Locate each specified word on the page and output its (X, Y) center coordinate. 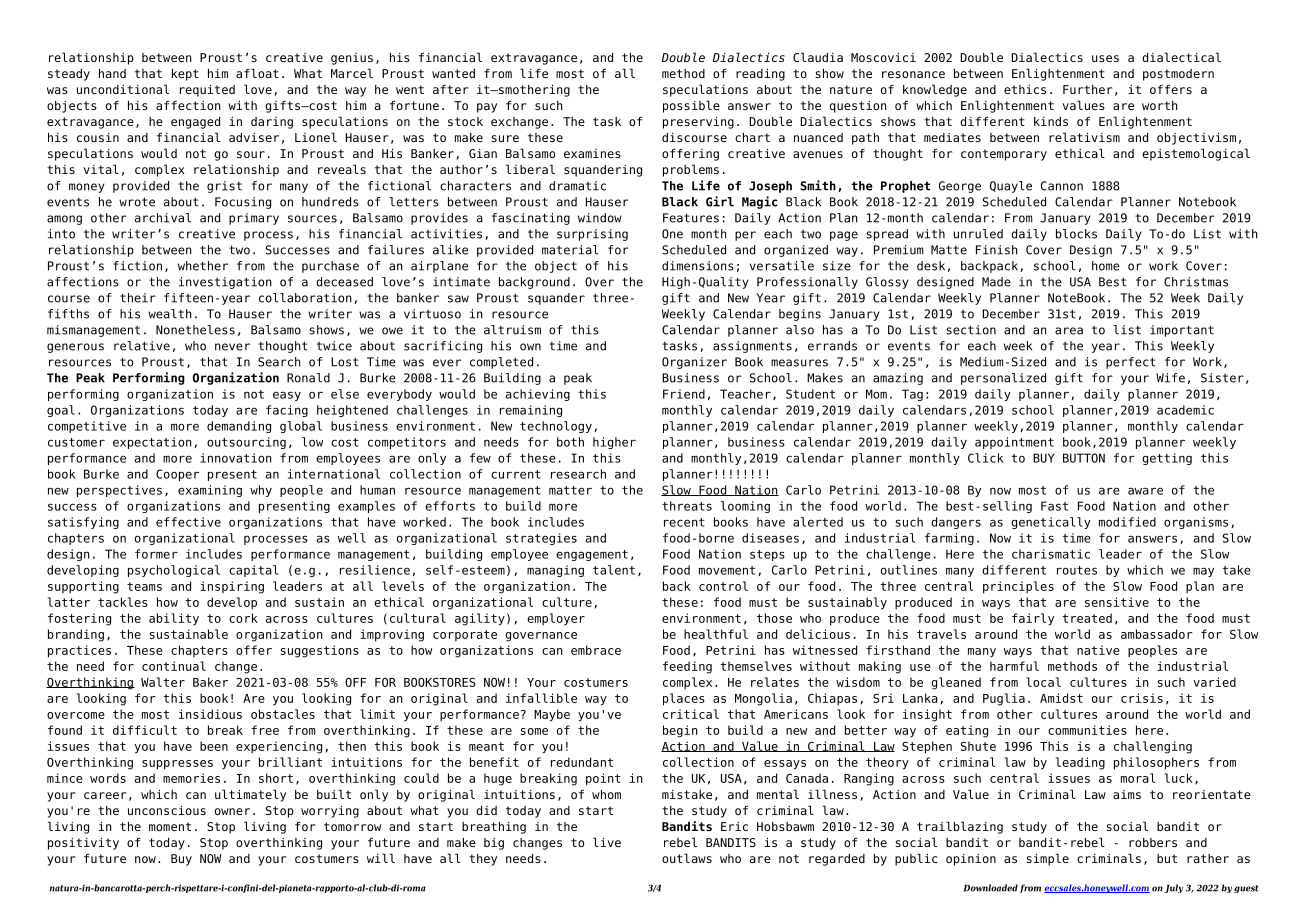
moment (170, 826)
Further (1088, 89)
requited (207, 91)
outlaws (687, 858)
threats (687, 506)
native (1098, 650)
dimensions (698, 266)
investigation (225, 283)
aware (1145, 491)
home (1106, 266)
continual (174, 666)
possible (691, 106)
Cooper (177, 475)
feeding (687, 667)
